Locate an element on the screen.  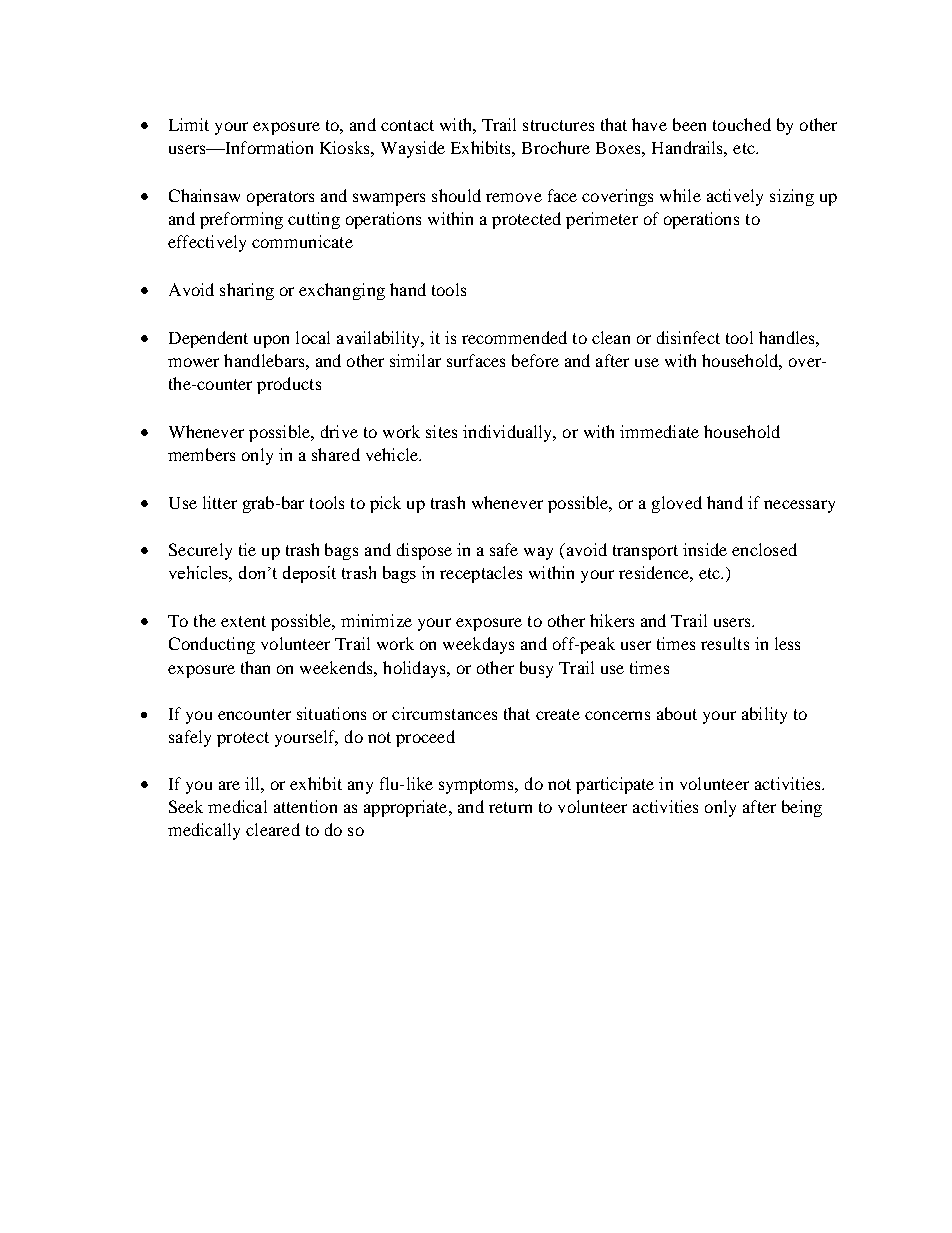
cleared is located at coordinates (273, 829).
